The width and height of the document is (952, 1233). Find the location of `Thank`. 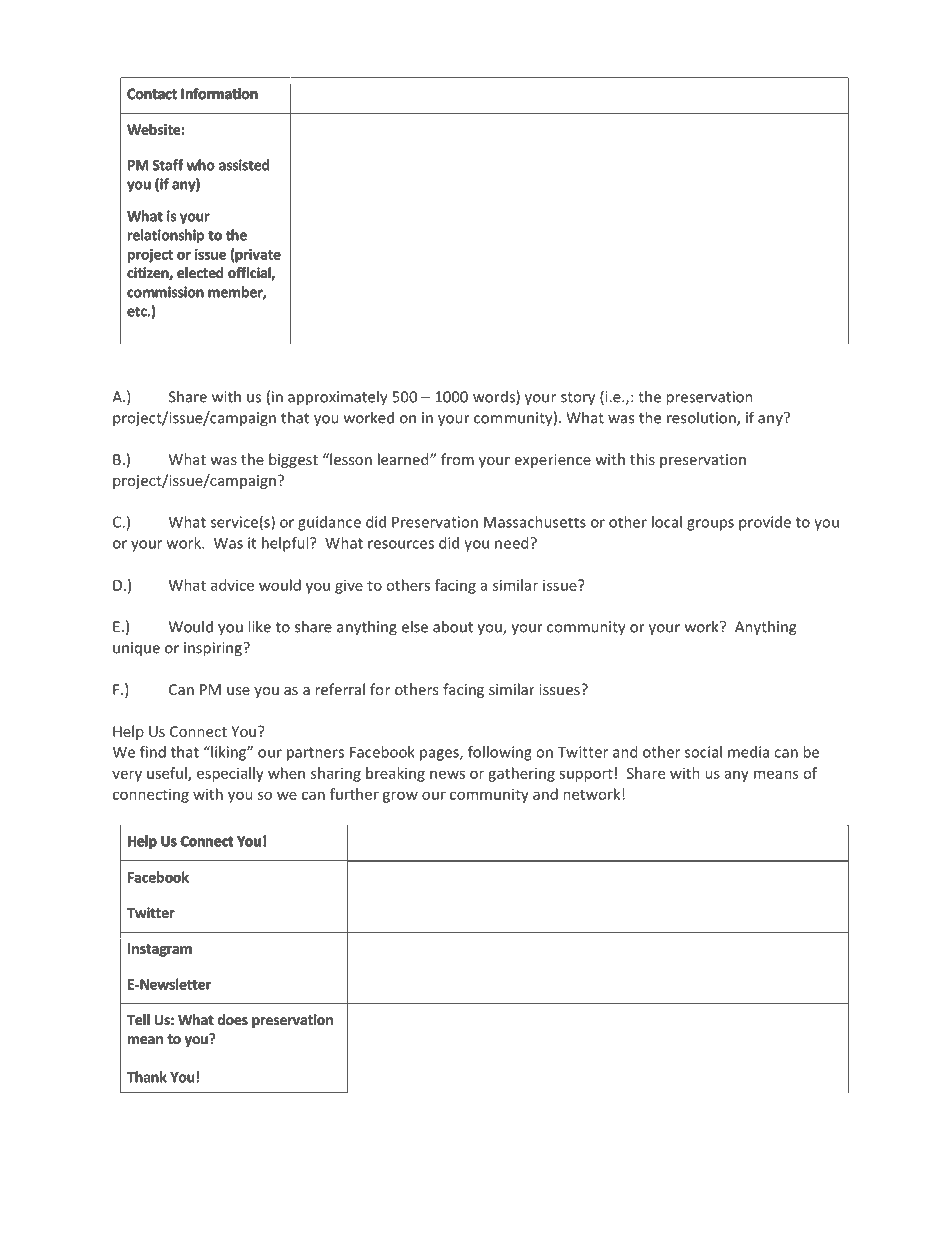

Thank is located at coordinates (147, 1077).
